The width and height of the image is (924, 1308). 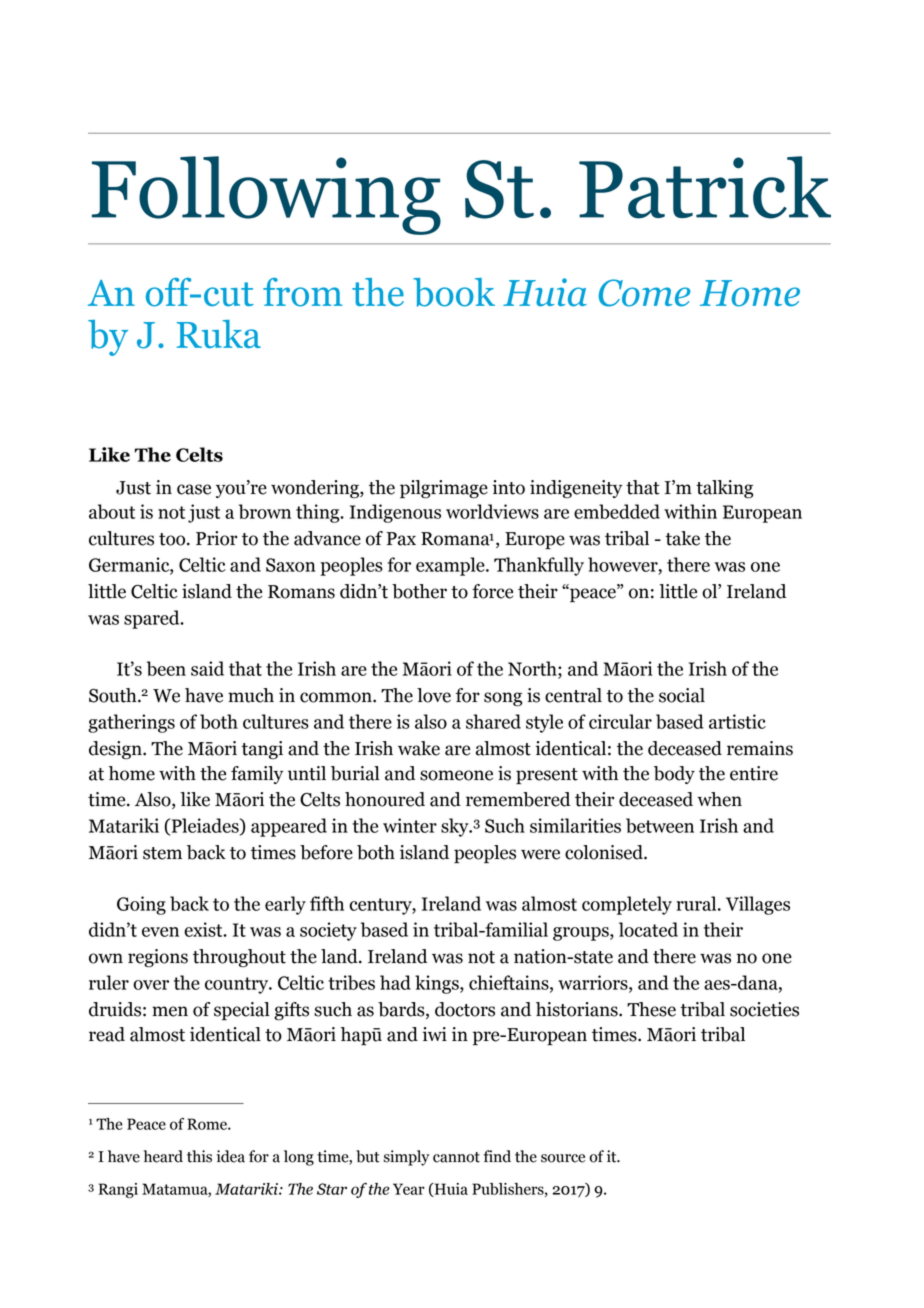 I want to click on cannot, so click(x=456, y=1157).
